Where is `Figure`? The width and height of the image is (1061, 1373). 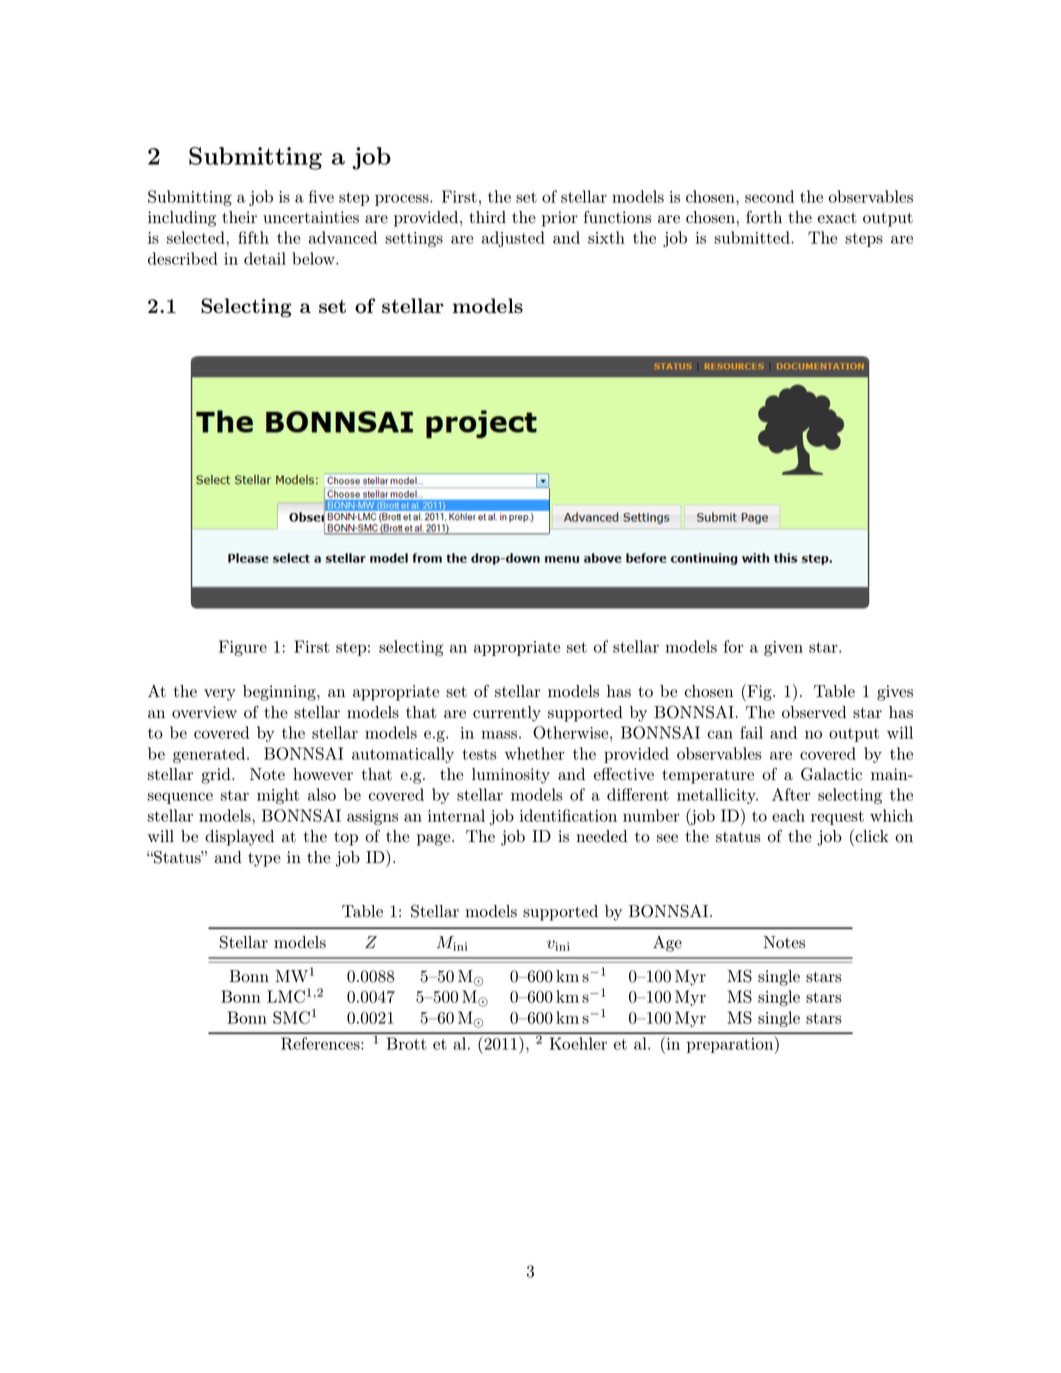
Figure is located at coordinates (243, 648).
